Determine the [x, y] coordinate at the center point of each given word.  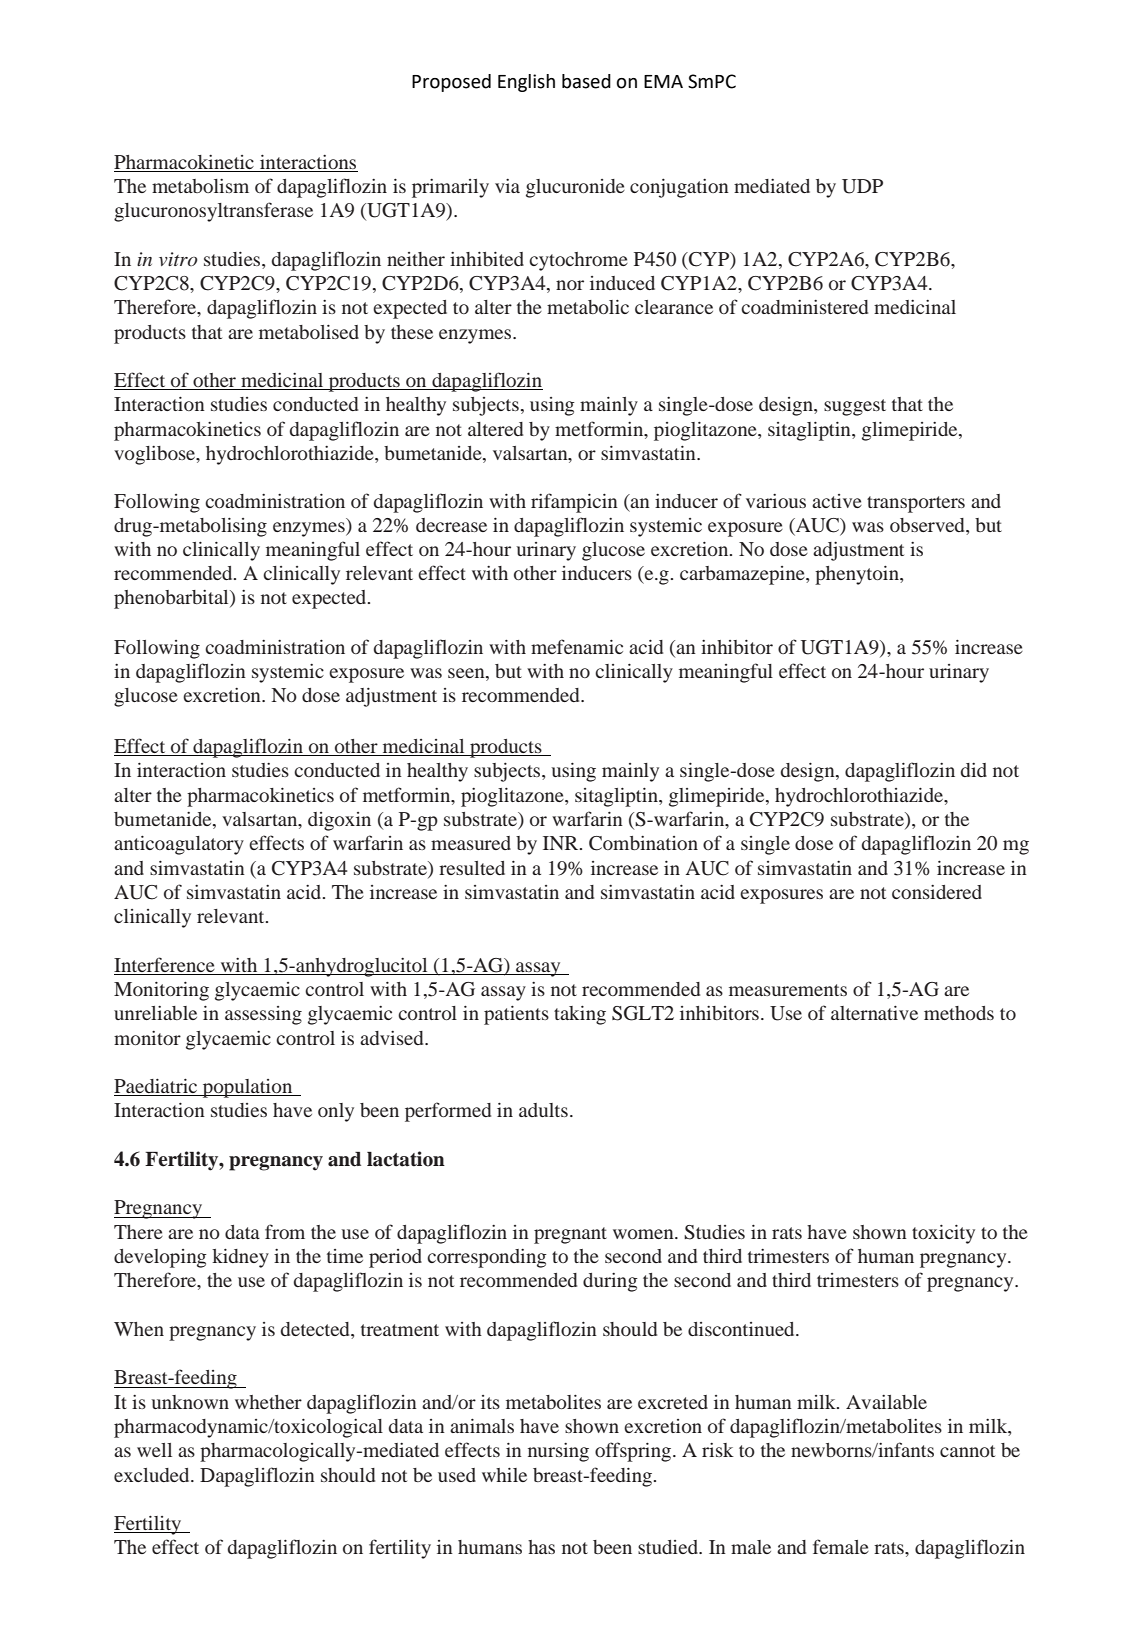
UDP [862, 186]
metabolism [200, 186]
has [541, 1547]
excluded [153, 1475]
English [526, 83]
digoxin [339, 821]
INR [562, 843]
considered [937, 892]
